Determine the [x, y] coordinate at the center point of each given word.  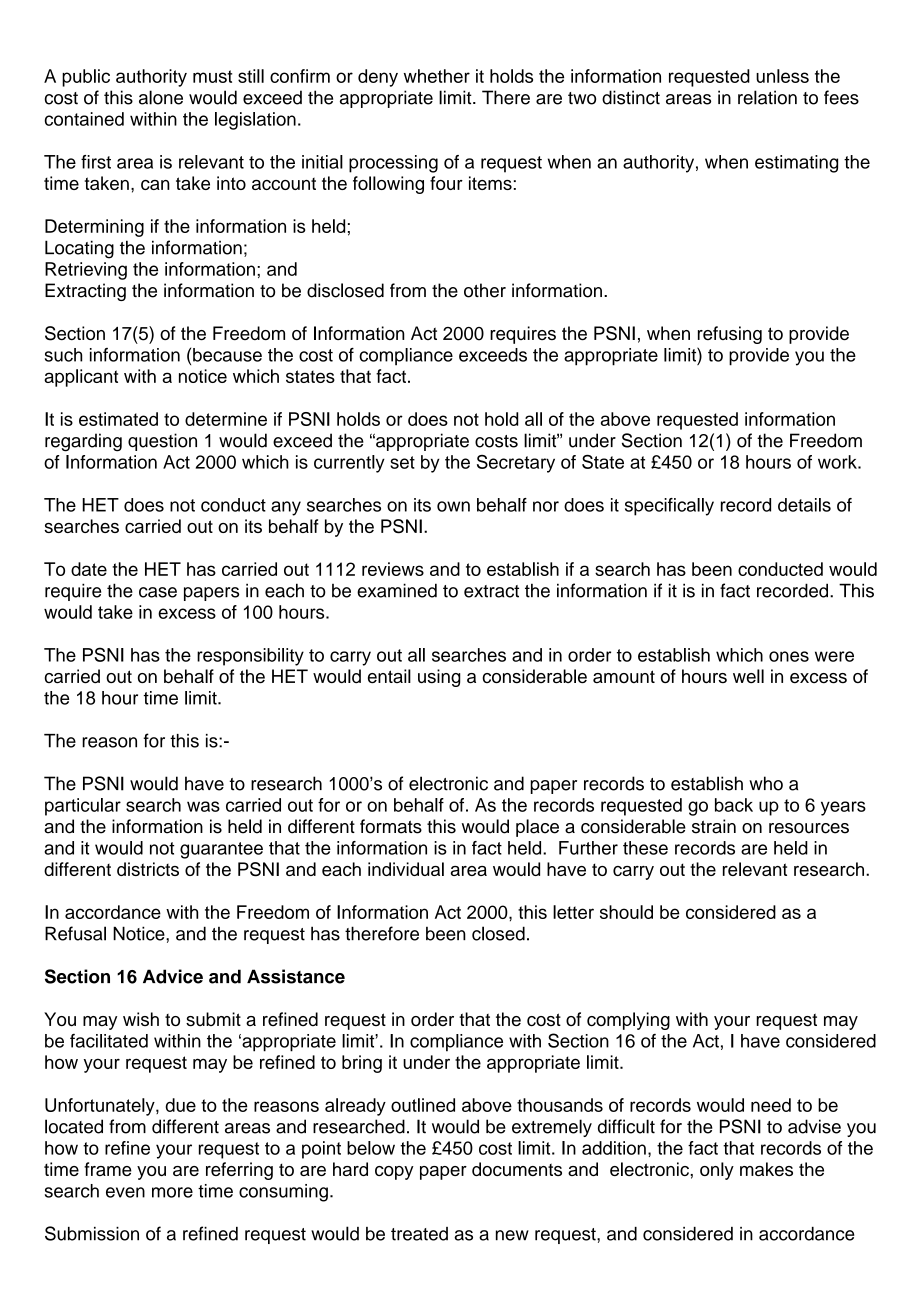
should [626, 912]
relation [767, 97]
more [172, 1192]
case [158, 592]
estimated [118, 419]
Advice [173, 976]
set [402, 462]
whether [437, 76]
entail [389, 676]
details [804, 505]
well [748, 676]
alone [161, 97]
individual [406, 869]
